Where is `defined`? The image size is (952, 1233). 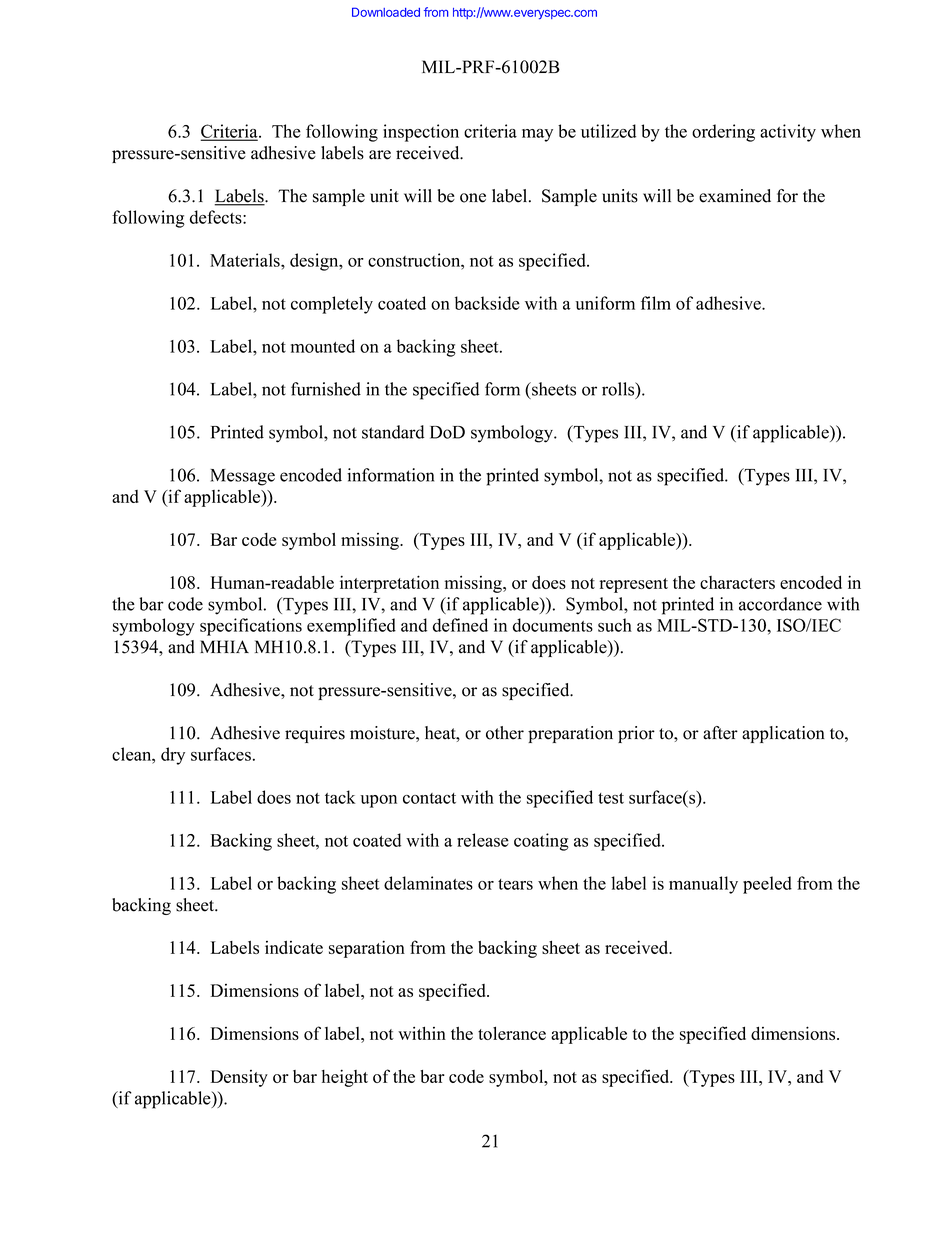
defined is located at coordinates (460, 625).
